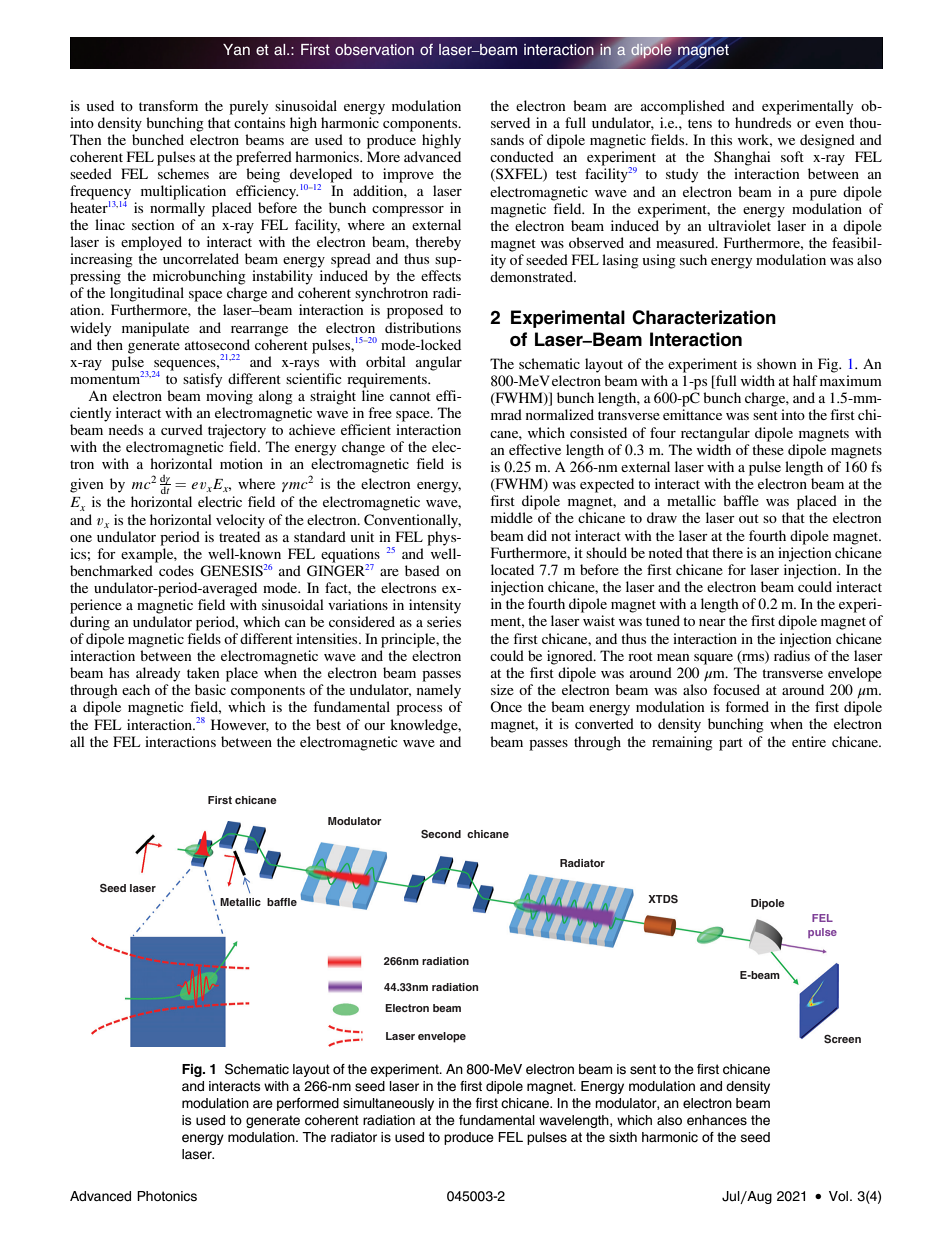 The width and height of the screenshot is (952, 1233). I want to click on Photonics, so click(167, 1196).
